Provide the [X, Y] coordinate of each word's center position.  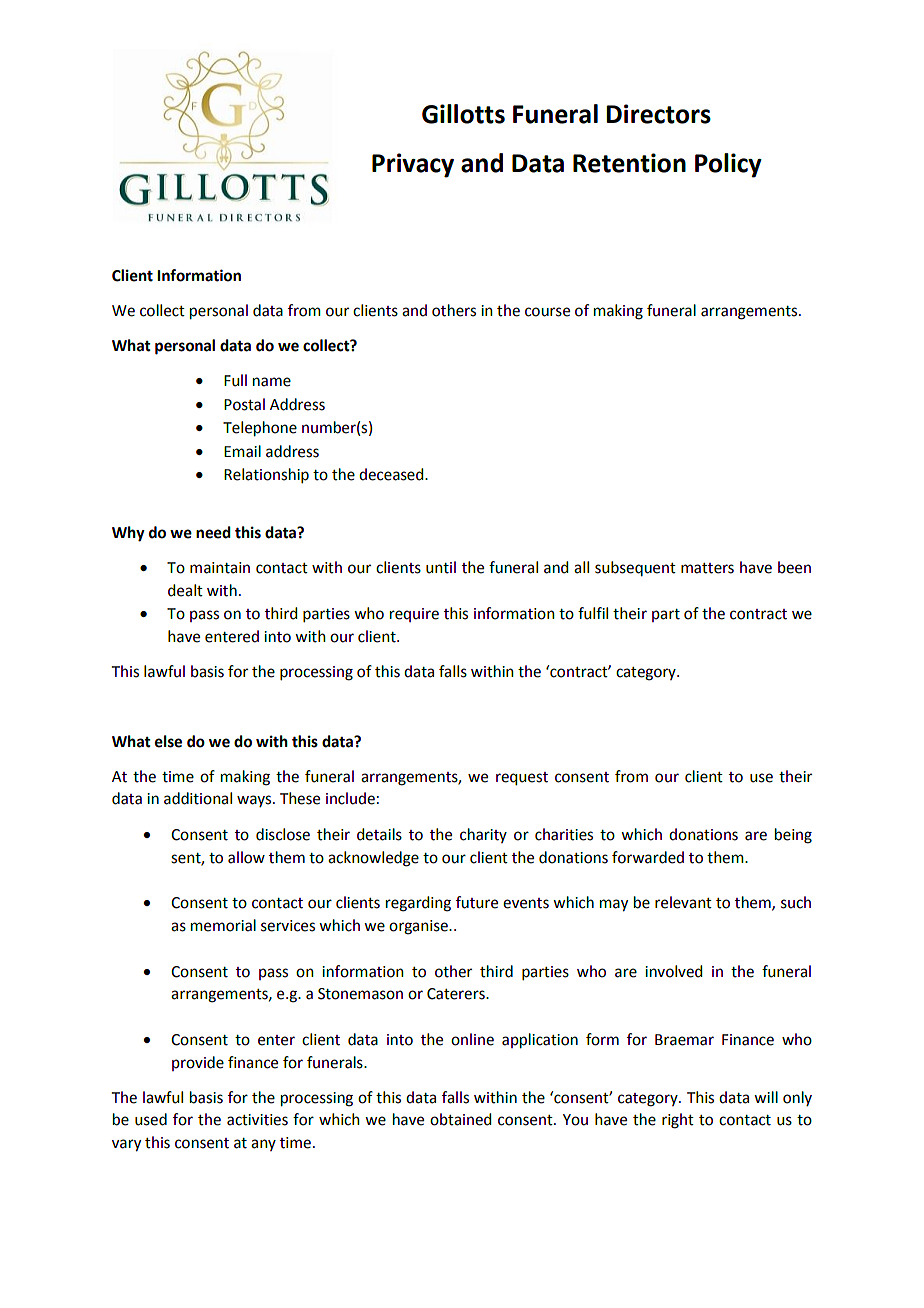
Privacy [413, 165]
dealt [185, 590]
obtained [460, 1119]
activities [257, 1120]
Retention [629, 163]
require [414, 615]
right [678, 1121]
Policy [728, 165]
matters [707, 568]
